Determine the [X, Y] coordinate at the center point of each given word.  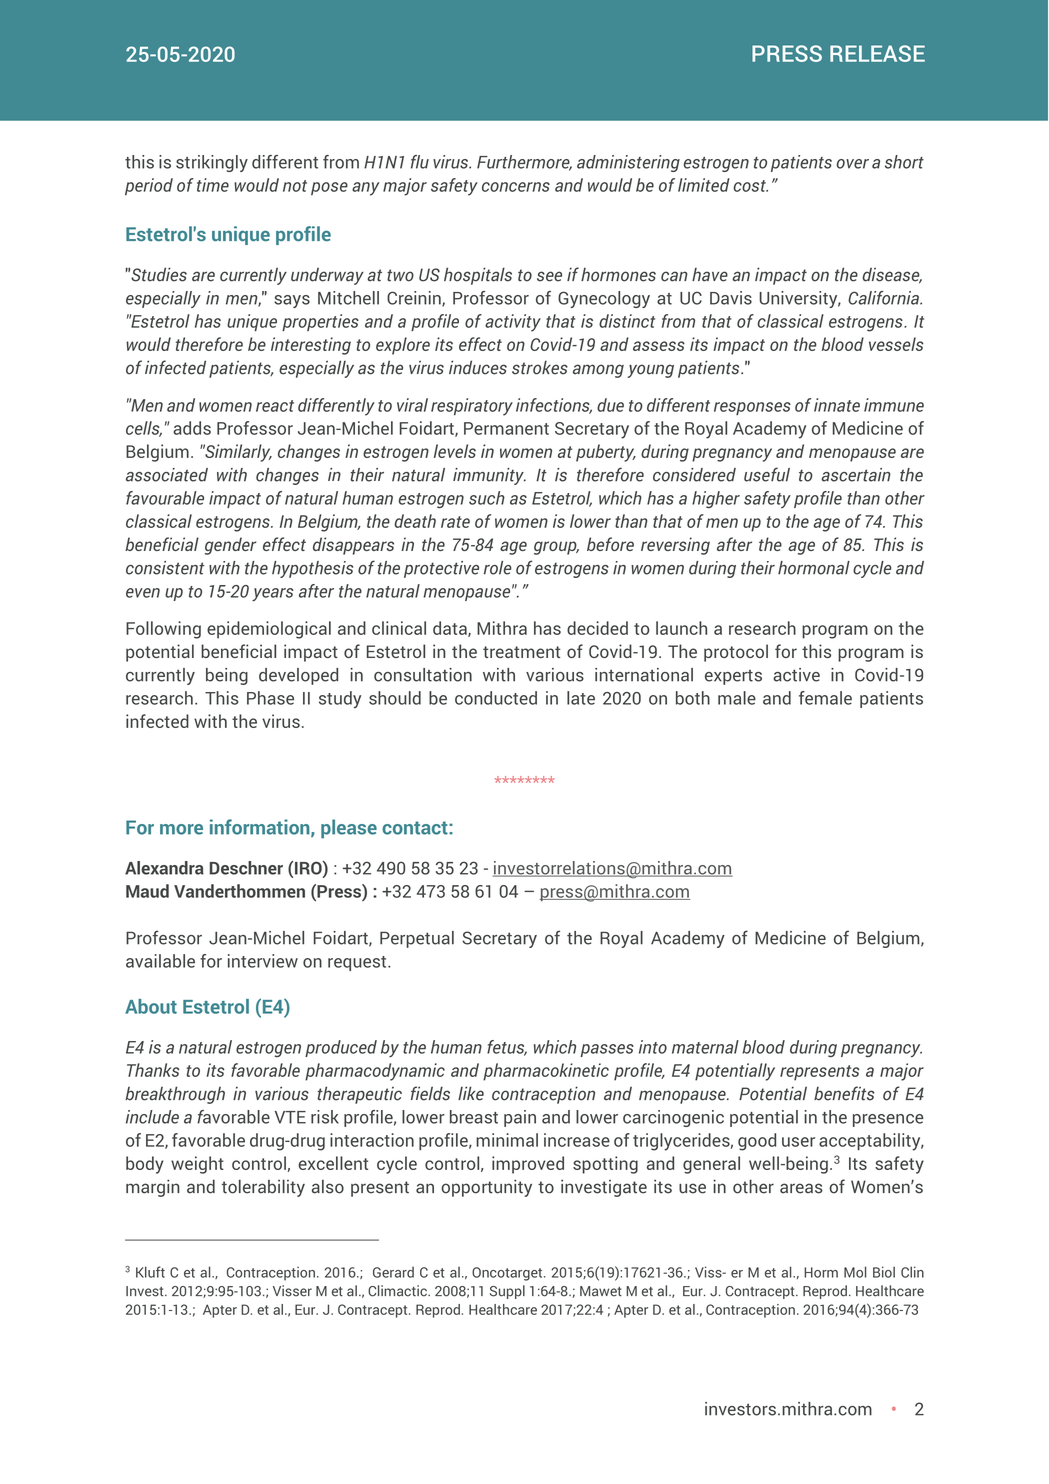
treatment [521, 652]
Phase [270, 698]
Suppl [507, 1292]
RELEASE [877, 53]
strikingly [212, 163]
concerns [516, 187]
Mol [855, 1272]
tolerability [263, 1188]
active [796, 675]
